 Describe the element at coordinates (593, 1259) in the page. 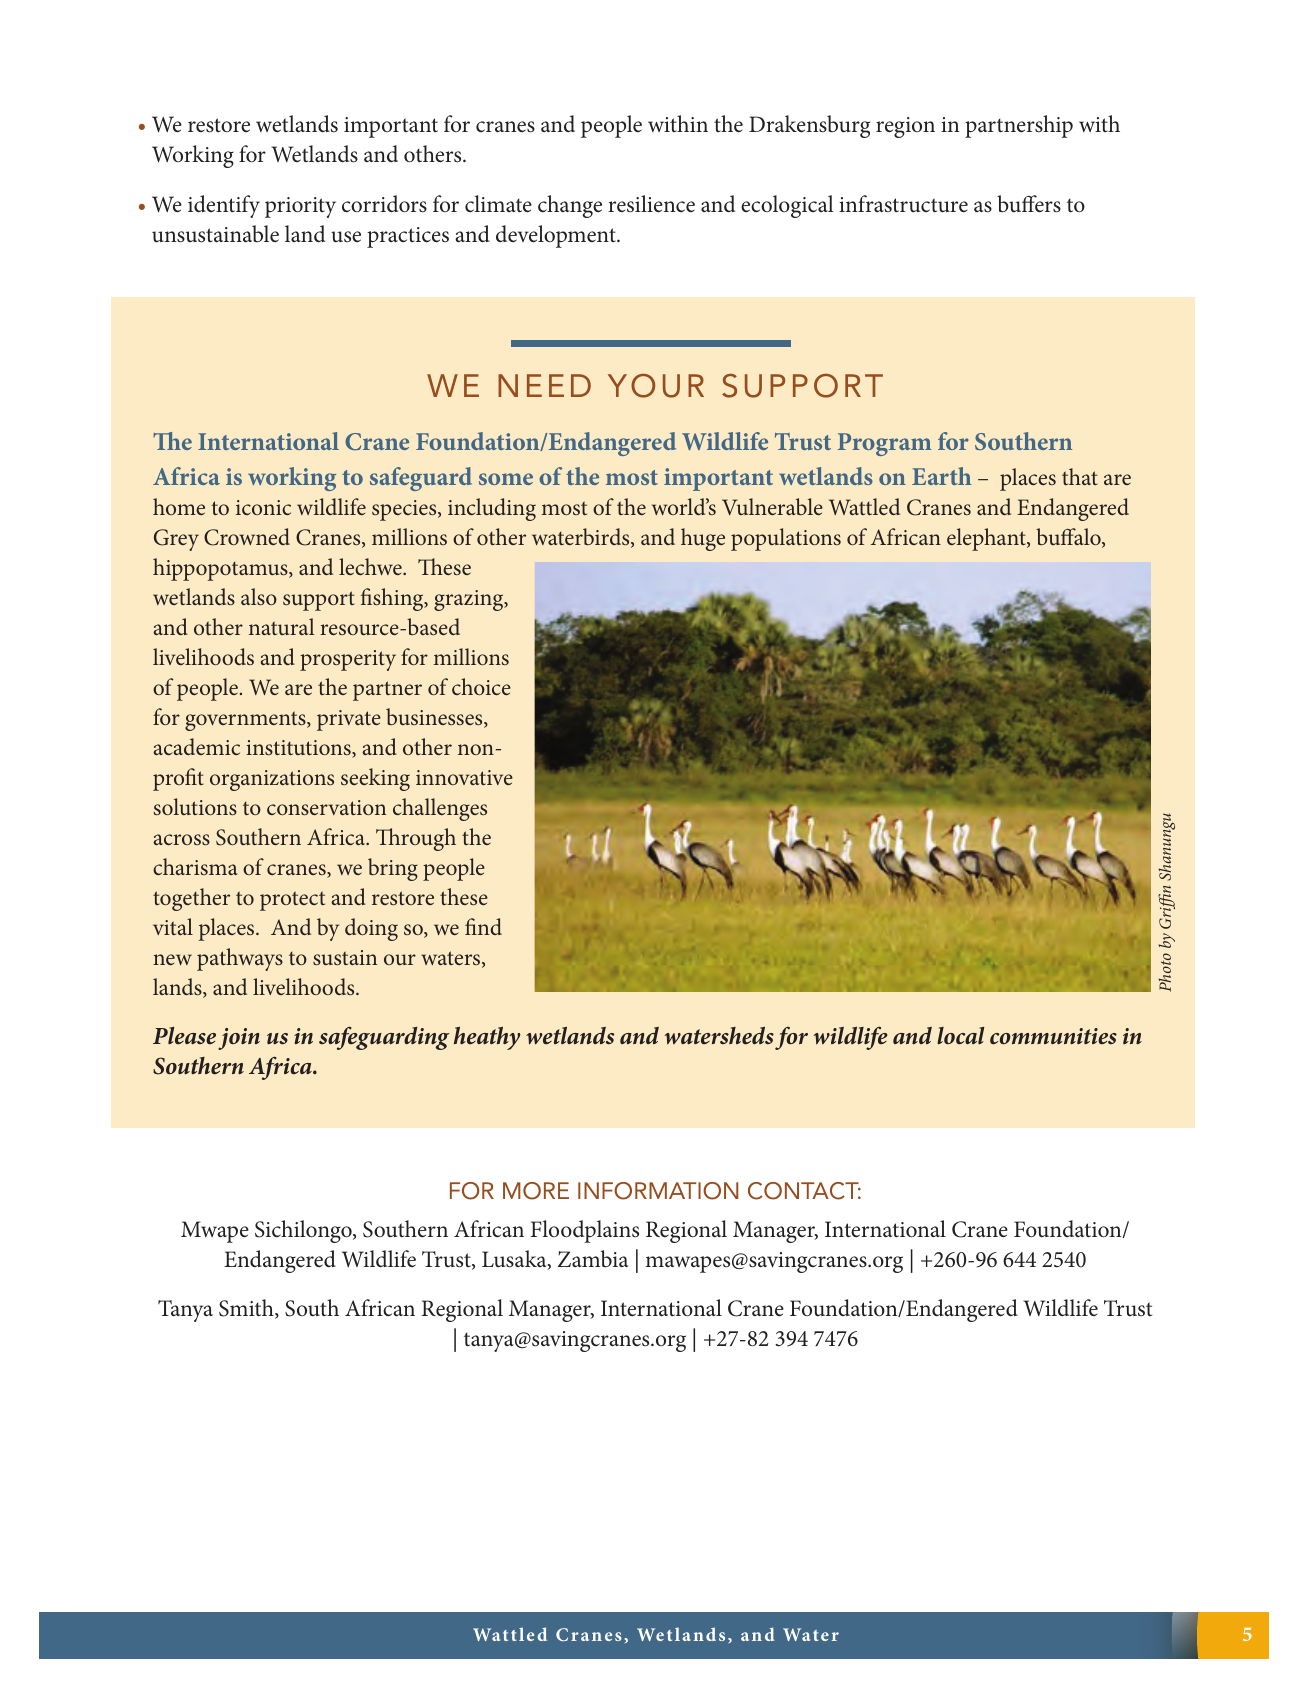

I see `Zambia` at that location.
